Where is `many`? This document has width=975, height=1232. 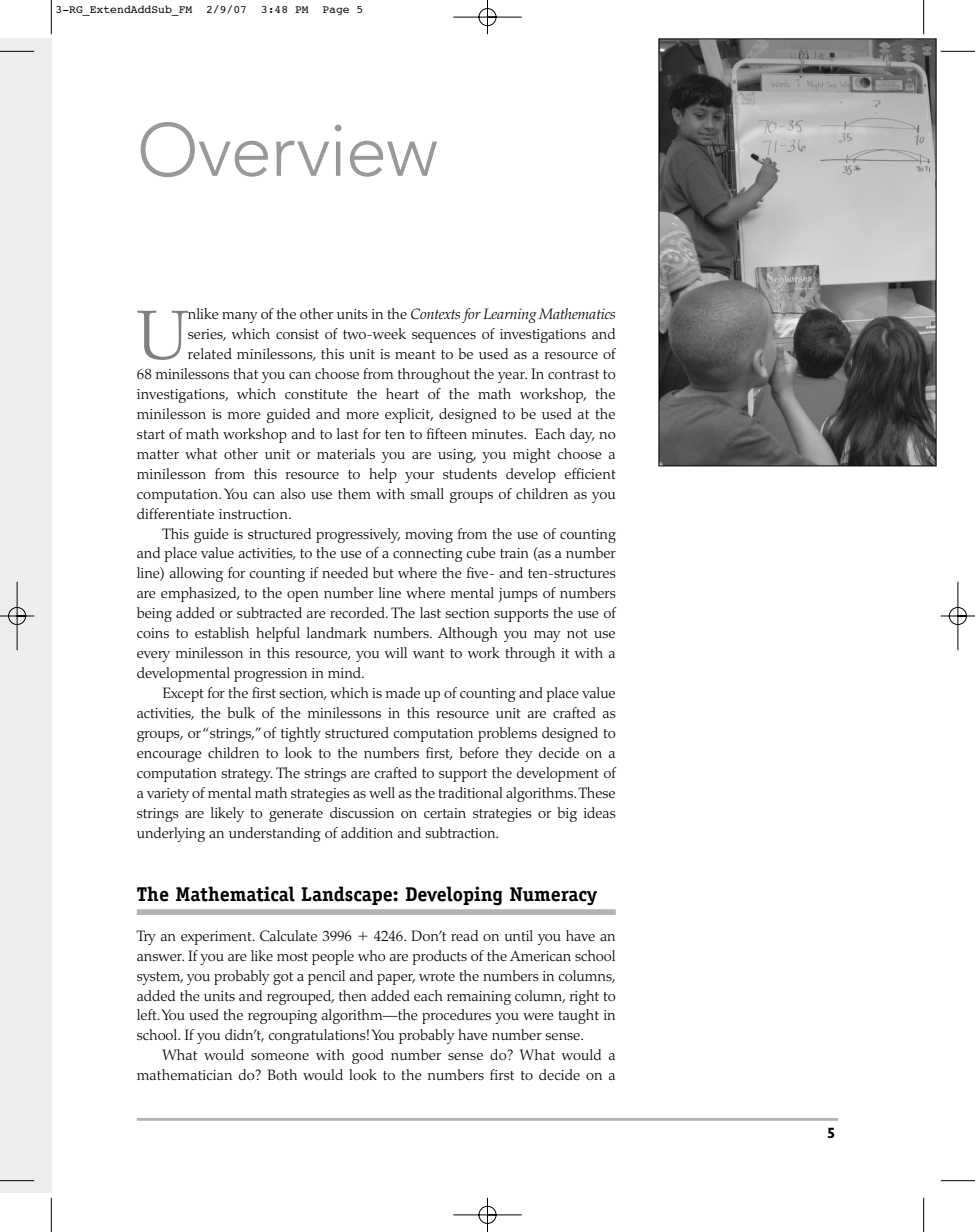
many is located at coordinates (240, 317).
